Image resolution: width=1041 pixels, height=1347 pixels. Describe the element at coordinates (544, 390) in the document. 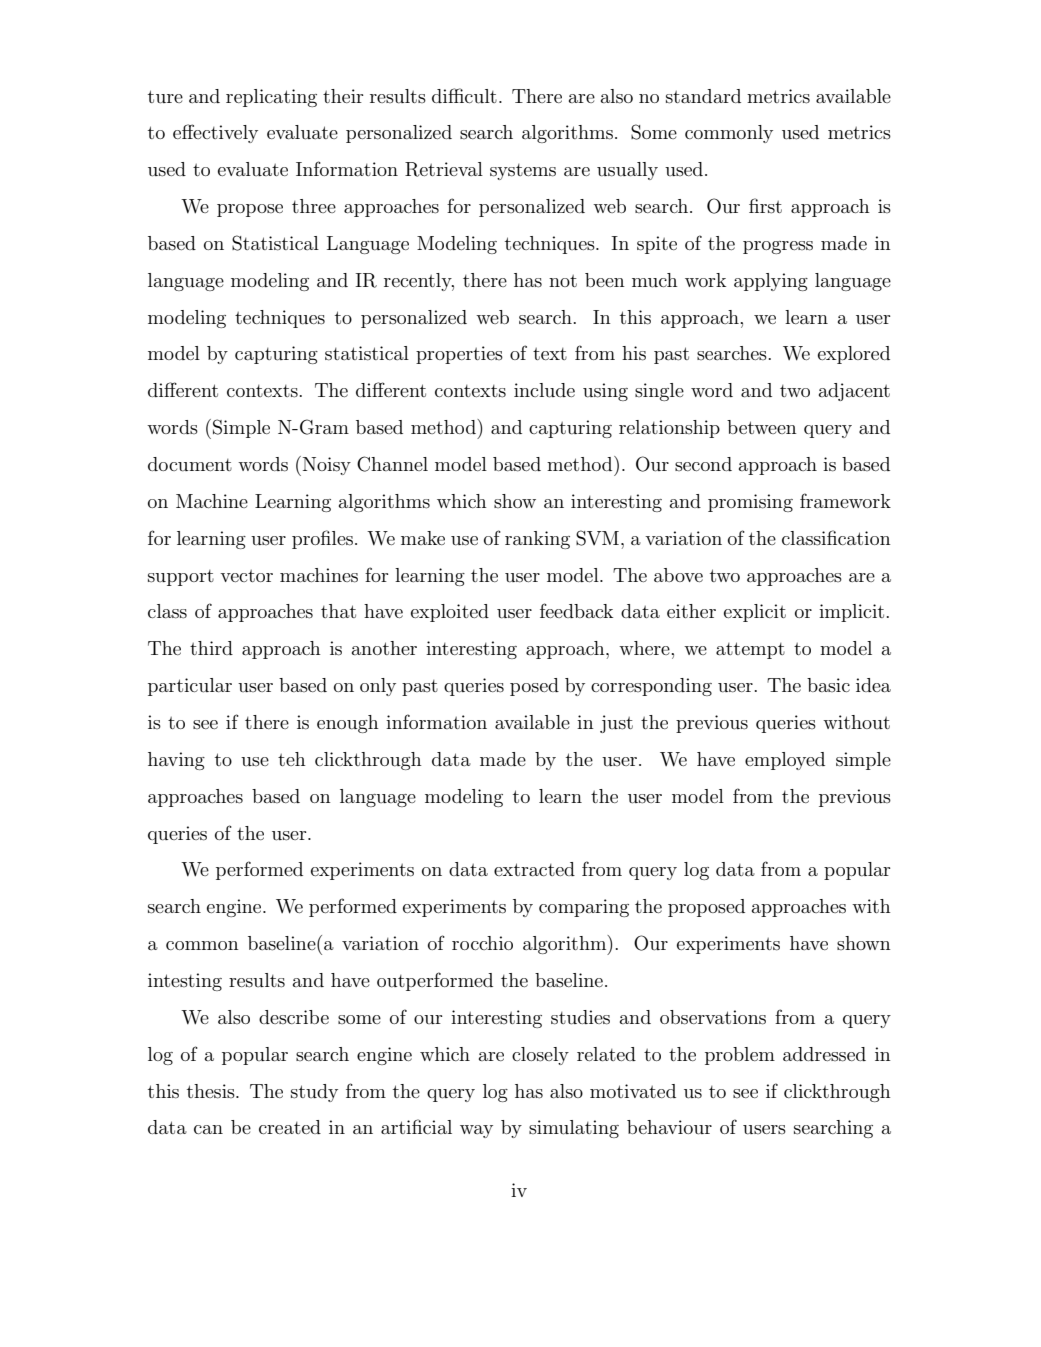

I see `include` at that location.
